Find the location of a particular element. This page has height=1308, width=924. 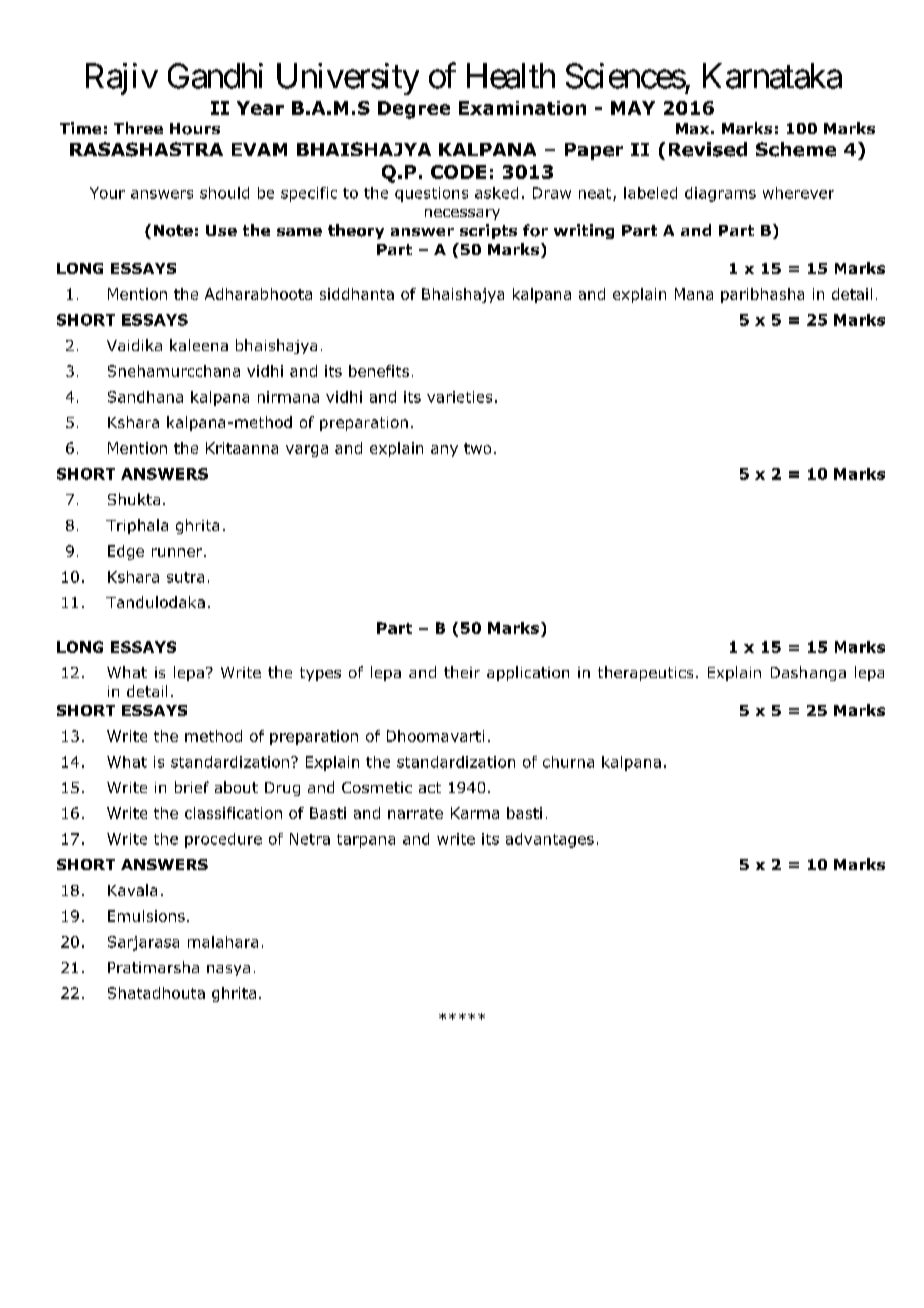

two is located at coordinates (477, 448).
